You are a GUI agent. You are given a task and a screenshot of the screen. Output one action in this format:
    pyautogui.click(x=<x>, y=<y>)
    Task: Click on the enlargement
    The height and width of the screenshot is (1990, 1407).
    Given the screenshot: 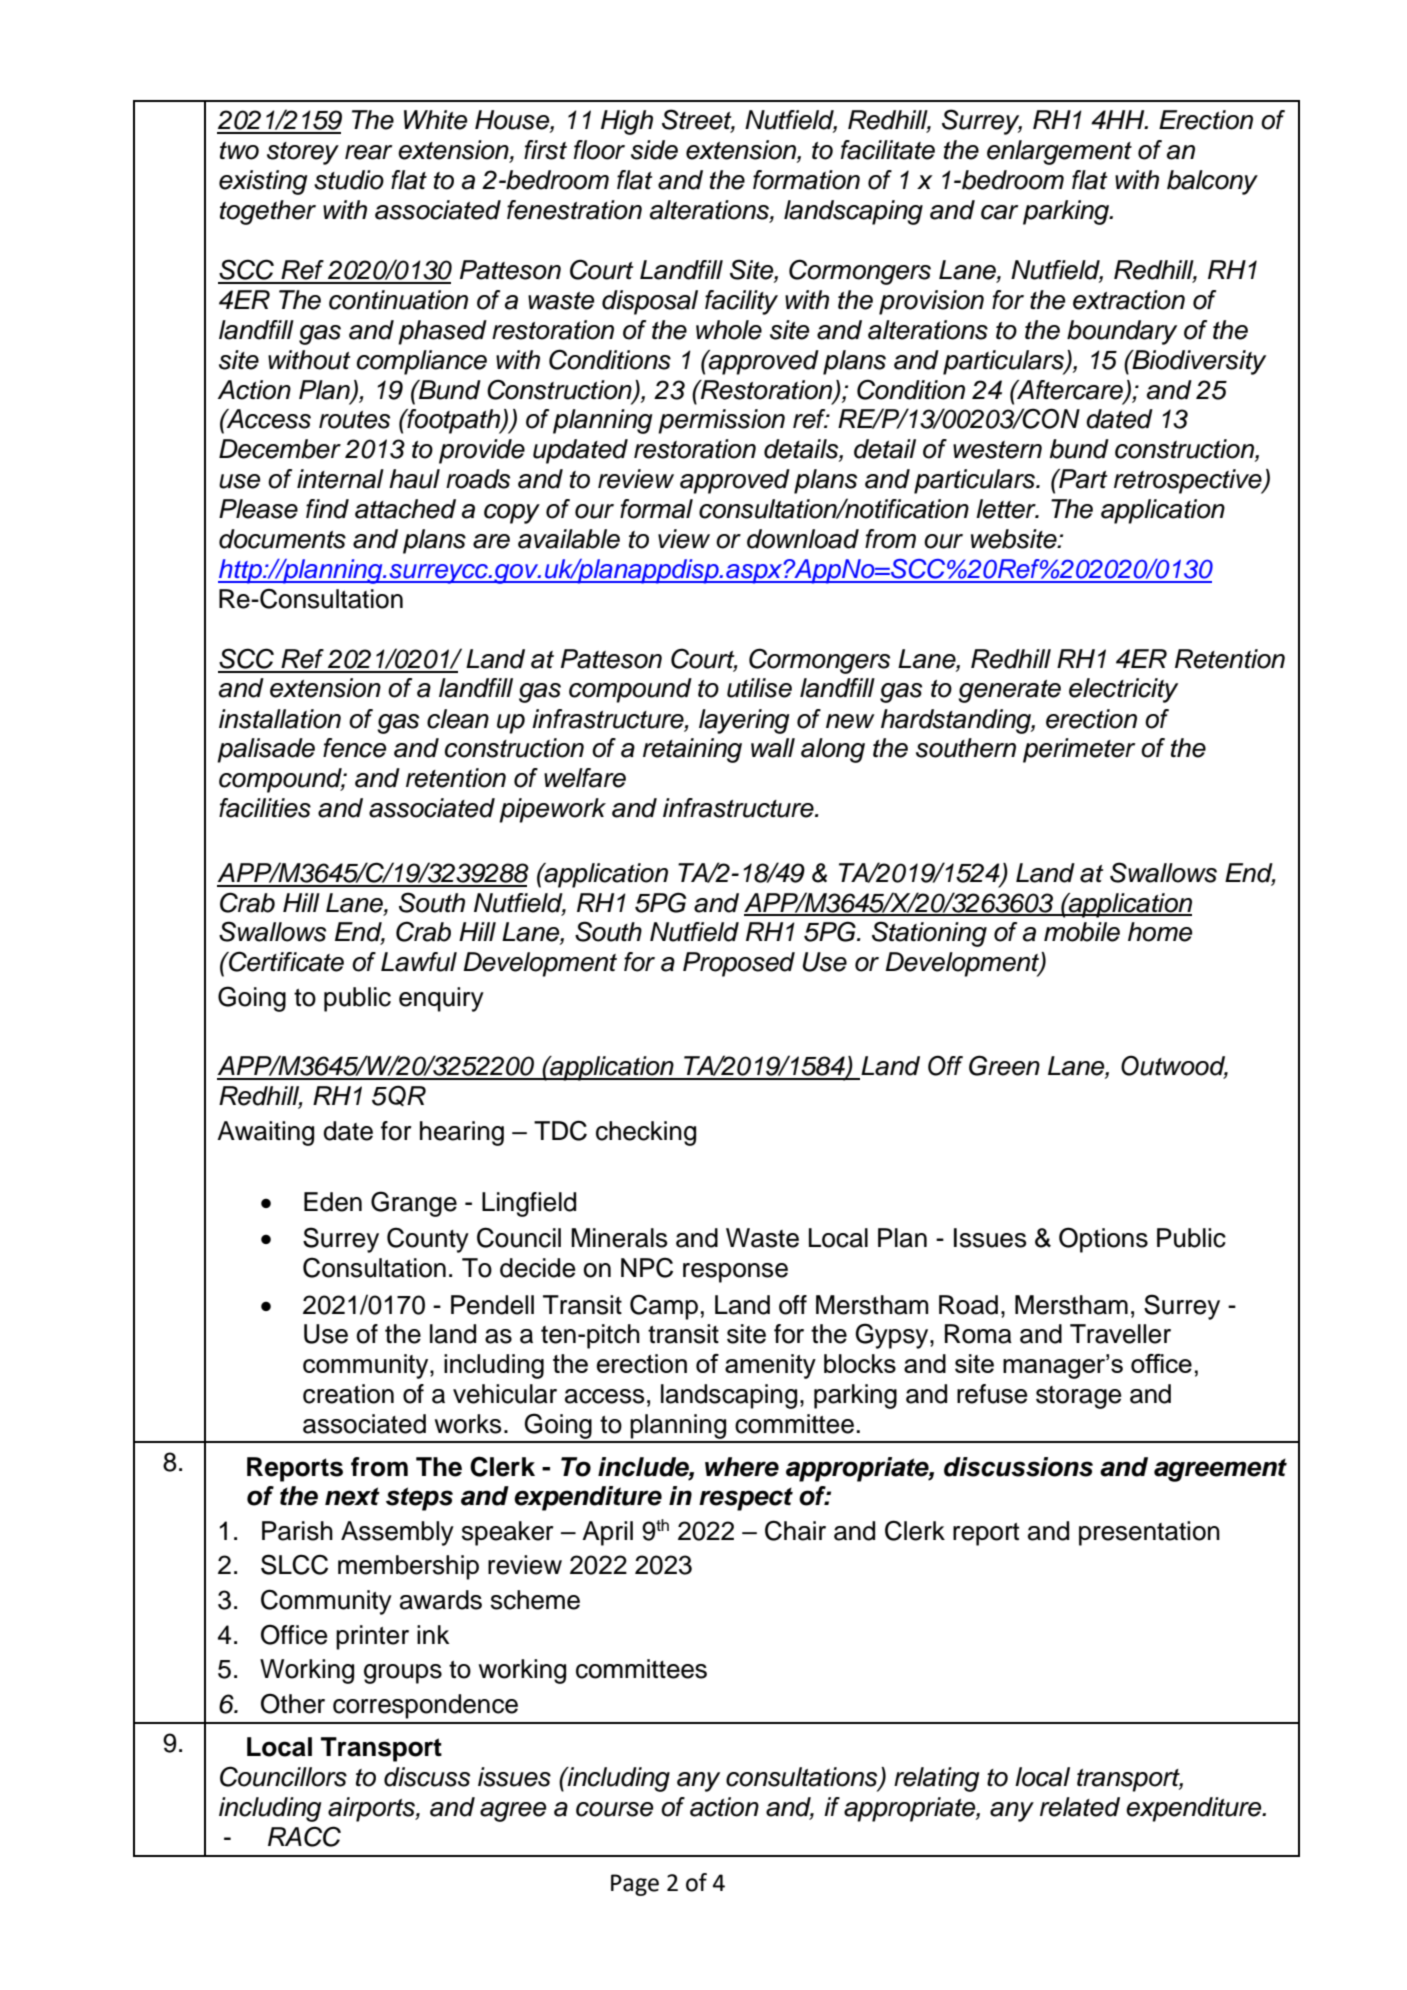 What is the action you would take?
    pyautogui.click(x=1059, y=152)
